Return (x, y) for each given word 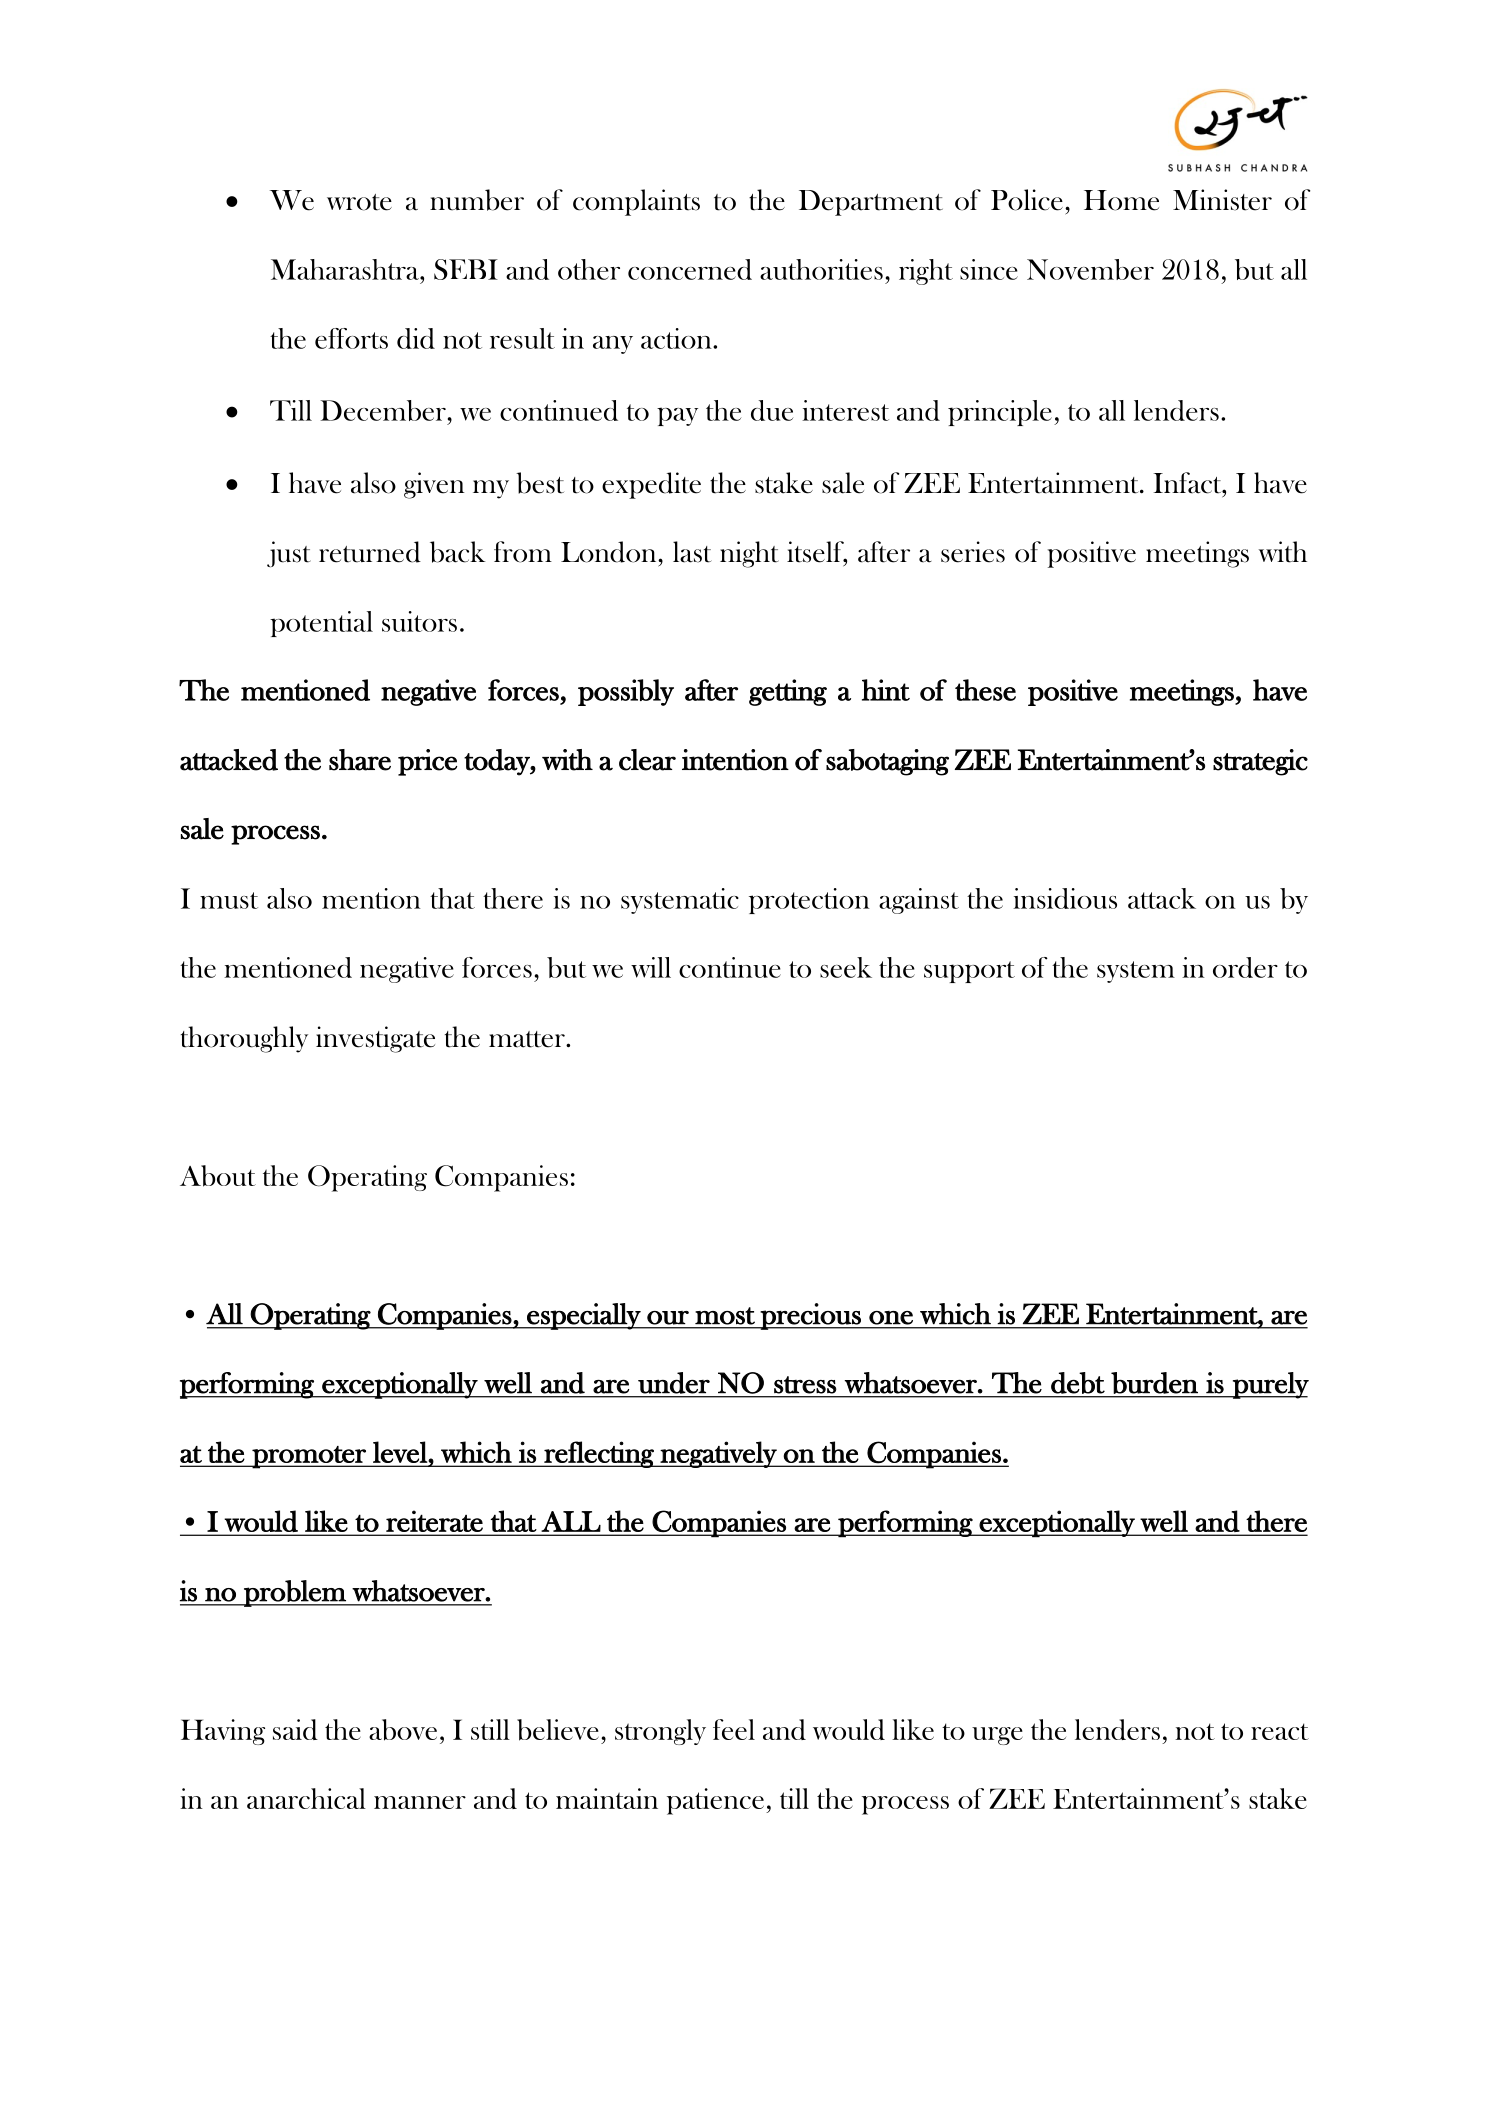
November (1090, 269)
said (295, 1729)
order (1245, 967)
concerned (690, 269)
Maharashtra (346, 269)
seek (846, 967)
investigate (375, 1039)
